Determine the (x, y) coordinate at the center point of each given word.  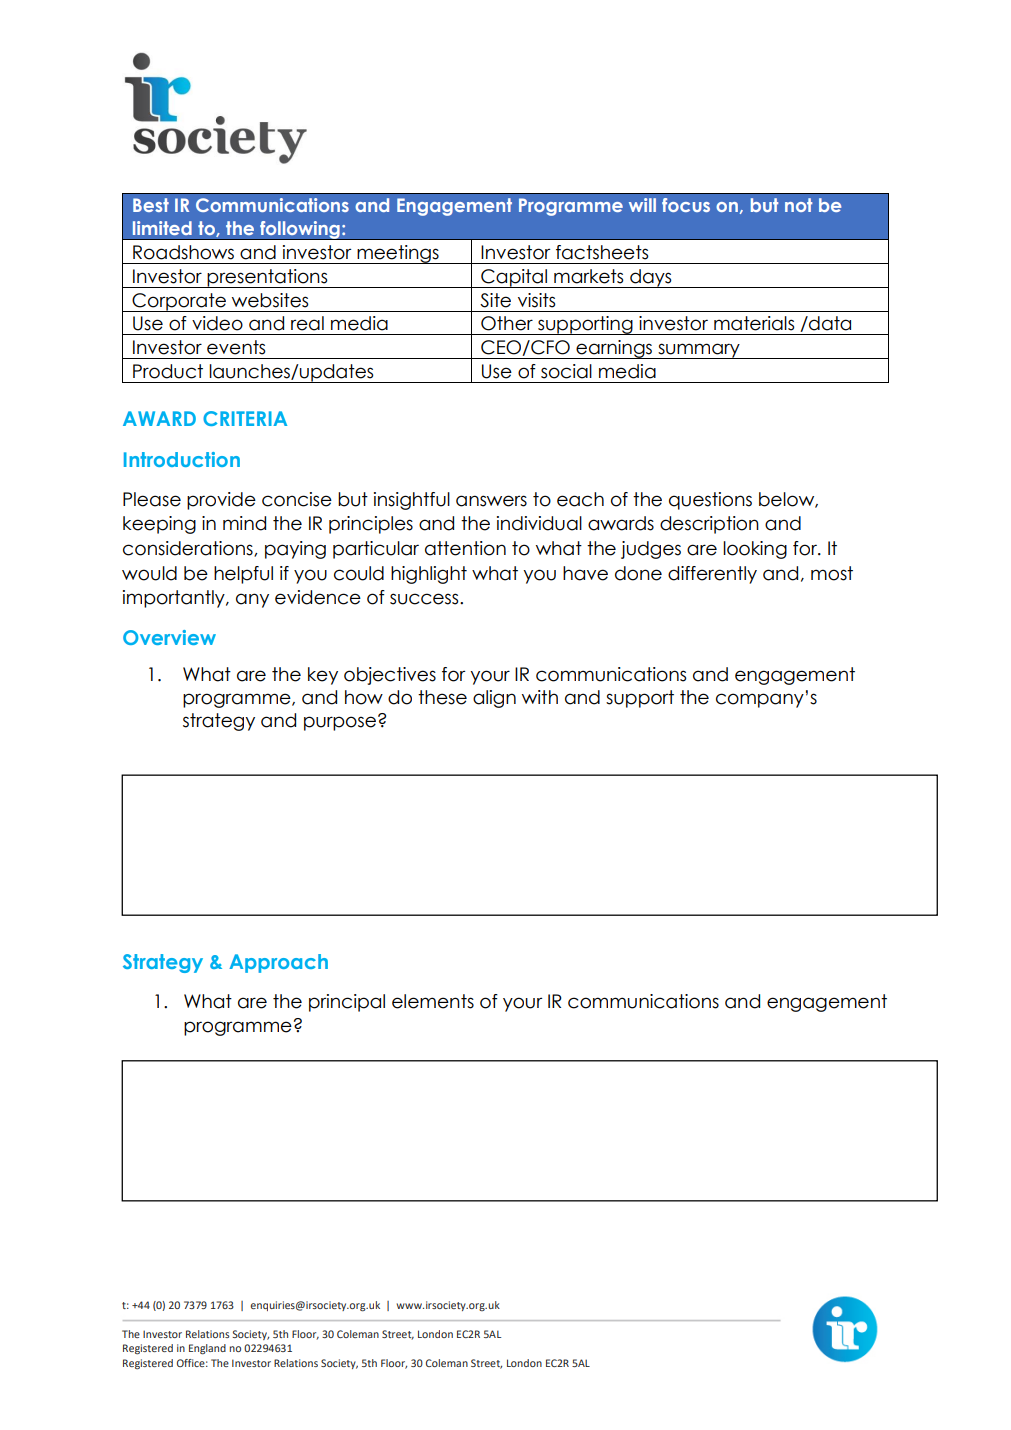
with (540, 697)
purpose (340, 723)
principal (347, 1003)
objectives (390, 676)
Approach (278, 963)
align (494, 699)
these (442, 697)
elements (433, 1001)
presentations (268, 278)
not (798, 205)
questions (710, 501)
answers (491, 501)
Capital (514, 278)
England (207, 1349)
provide (221, 501)
